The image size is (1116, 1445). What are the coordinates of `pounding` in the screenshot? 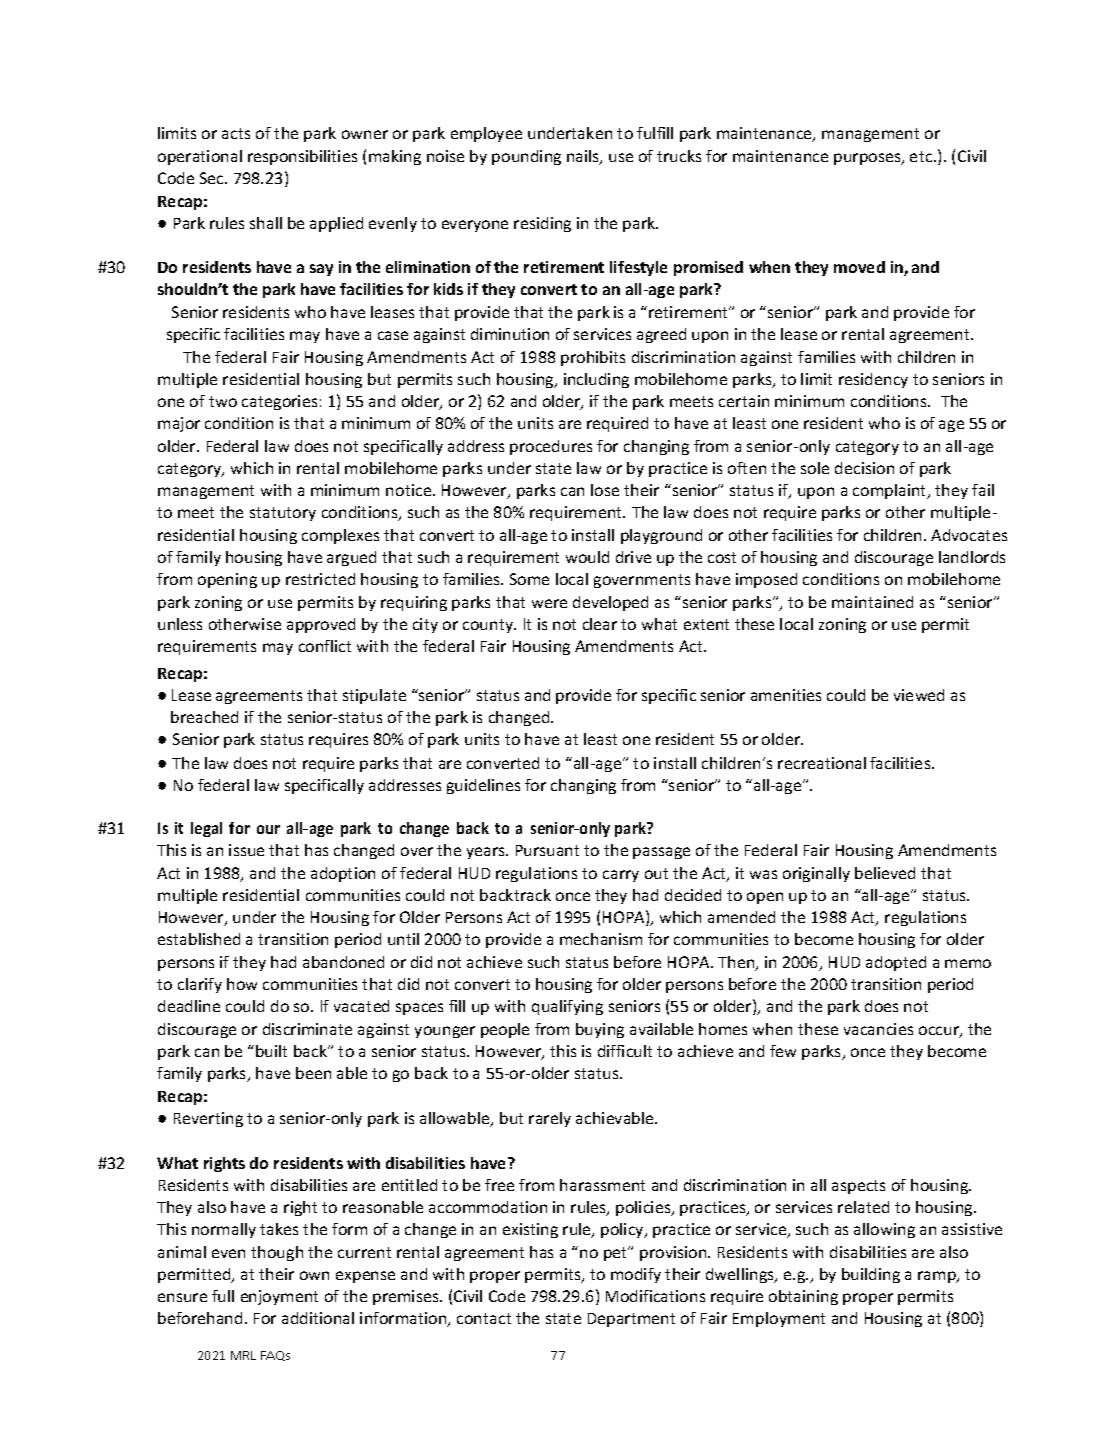 It's located at (526, 157).
